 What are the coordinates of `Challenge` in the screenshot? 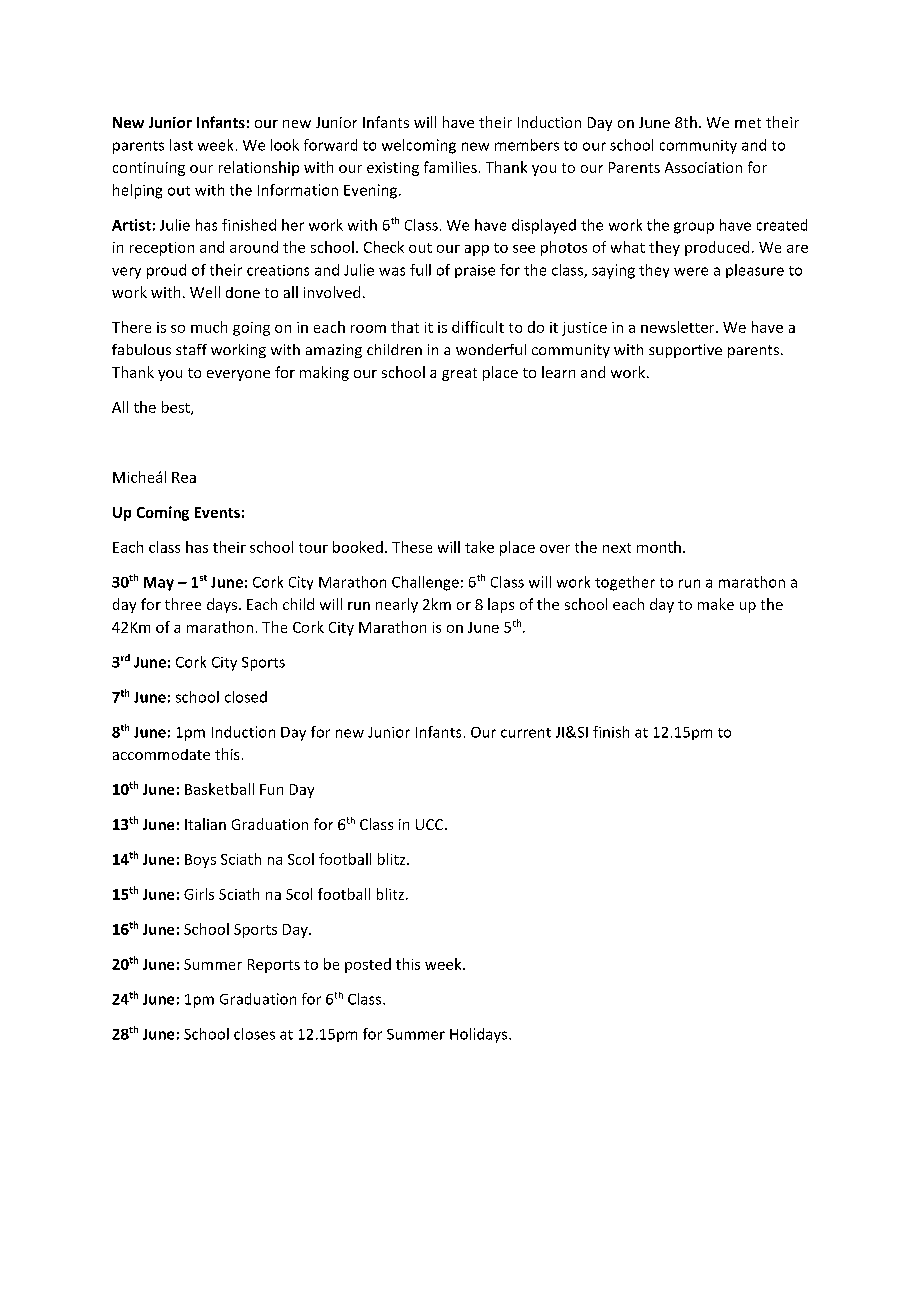 It's located at (425, 583).
